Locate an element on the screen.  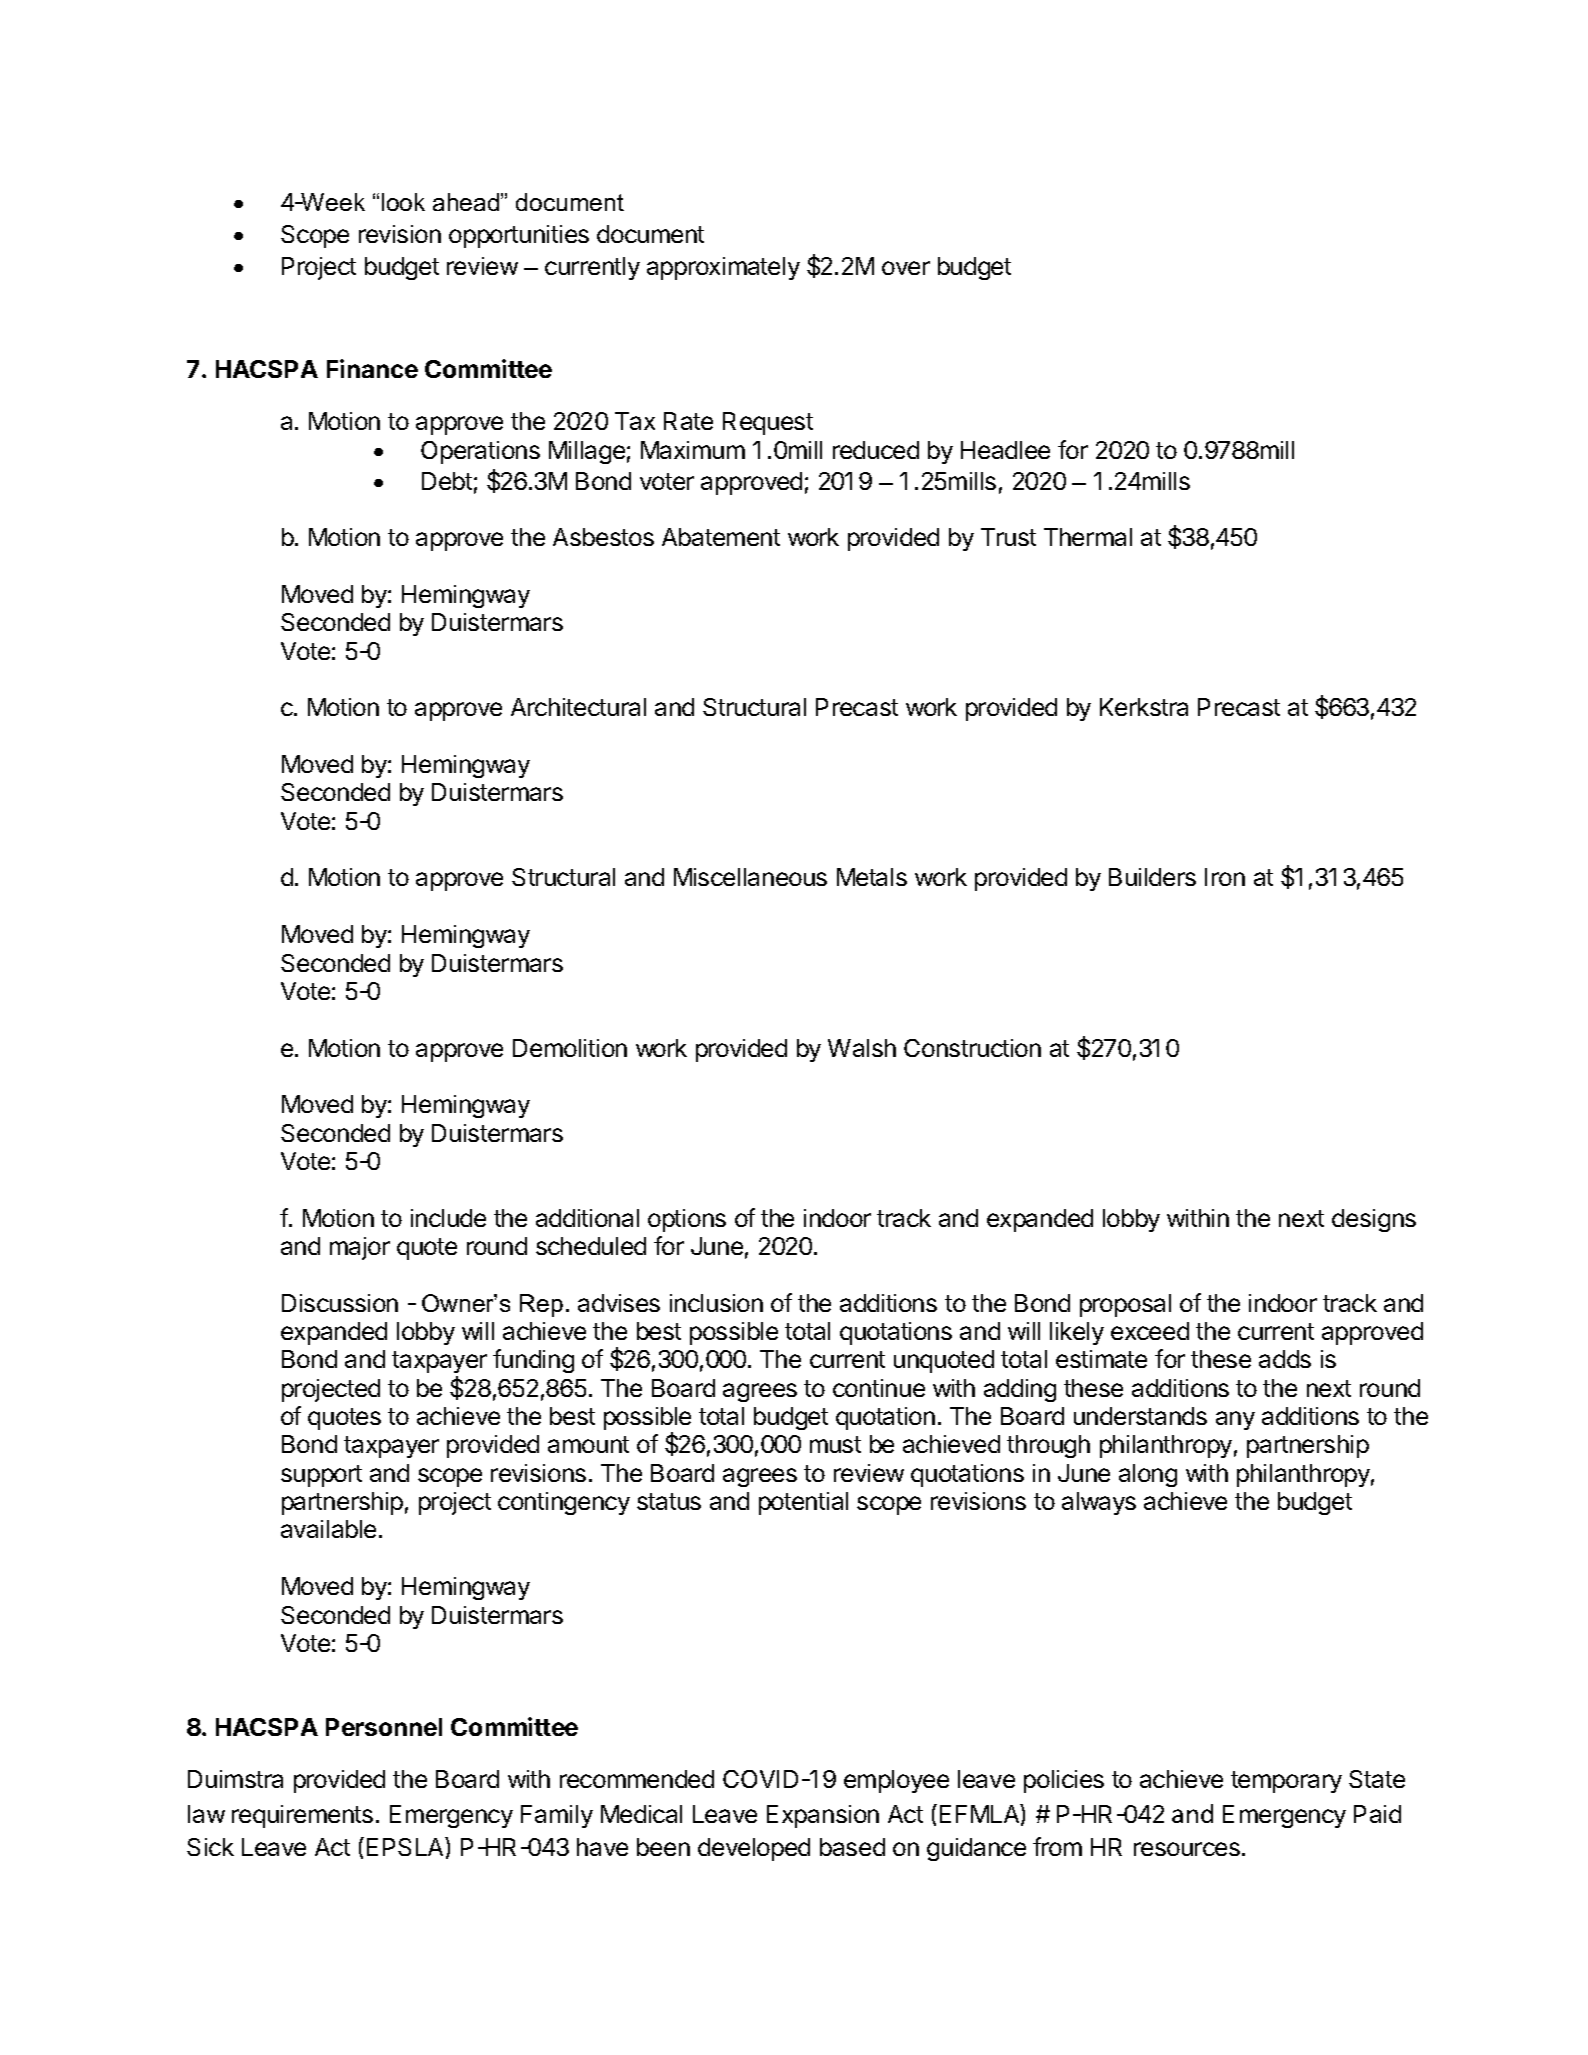
temporary is located at coordinates (1286, 1782).
